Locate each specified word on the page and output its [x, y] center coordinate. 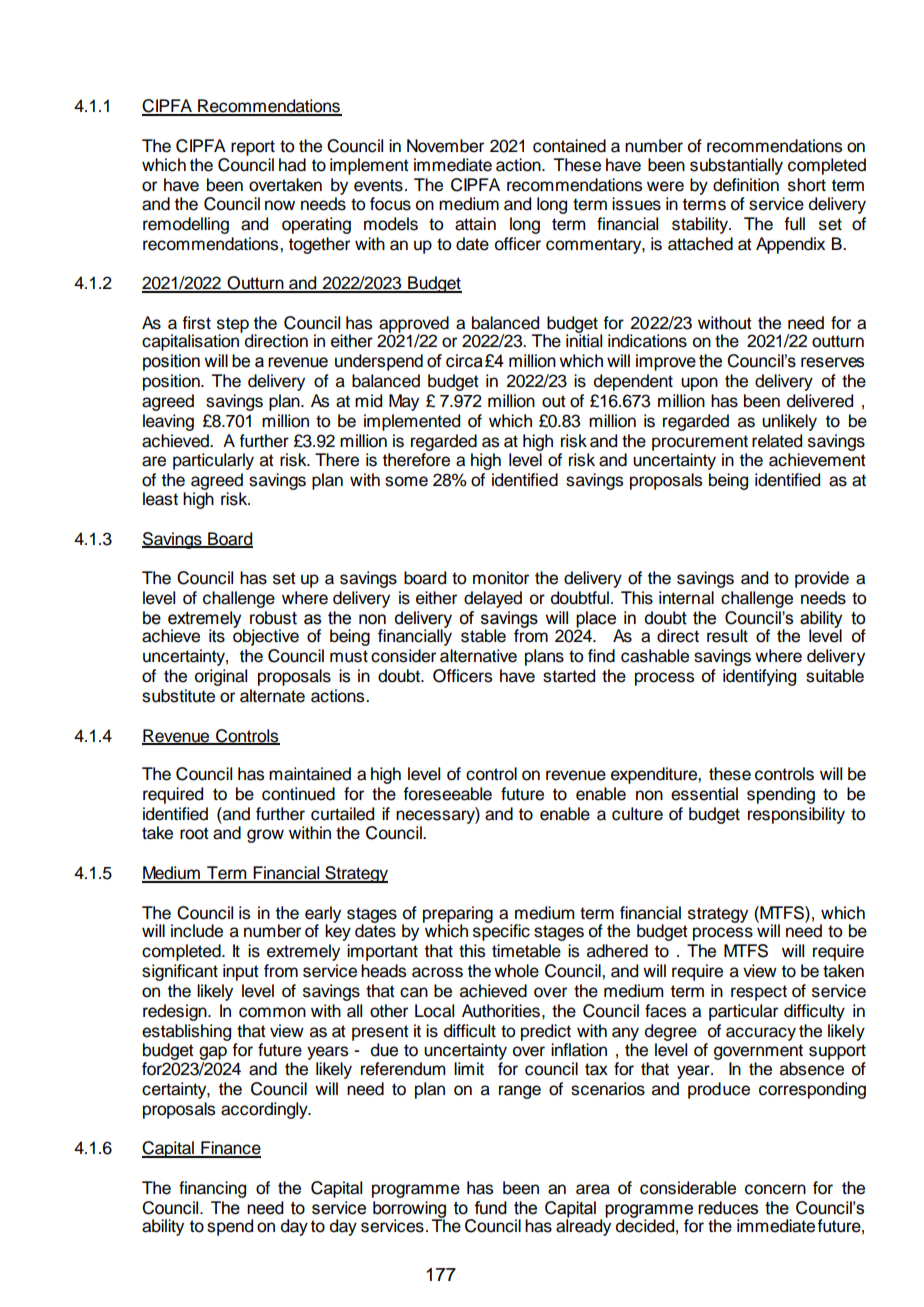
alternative [478, 656]
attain [475, 224]
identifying [759, 677]
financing [212, 1189]
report [253, 148]
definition [746, 185]
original [221, 677]
